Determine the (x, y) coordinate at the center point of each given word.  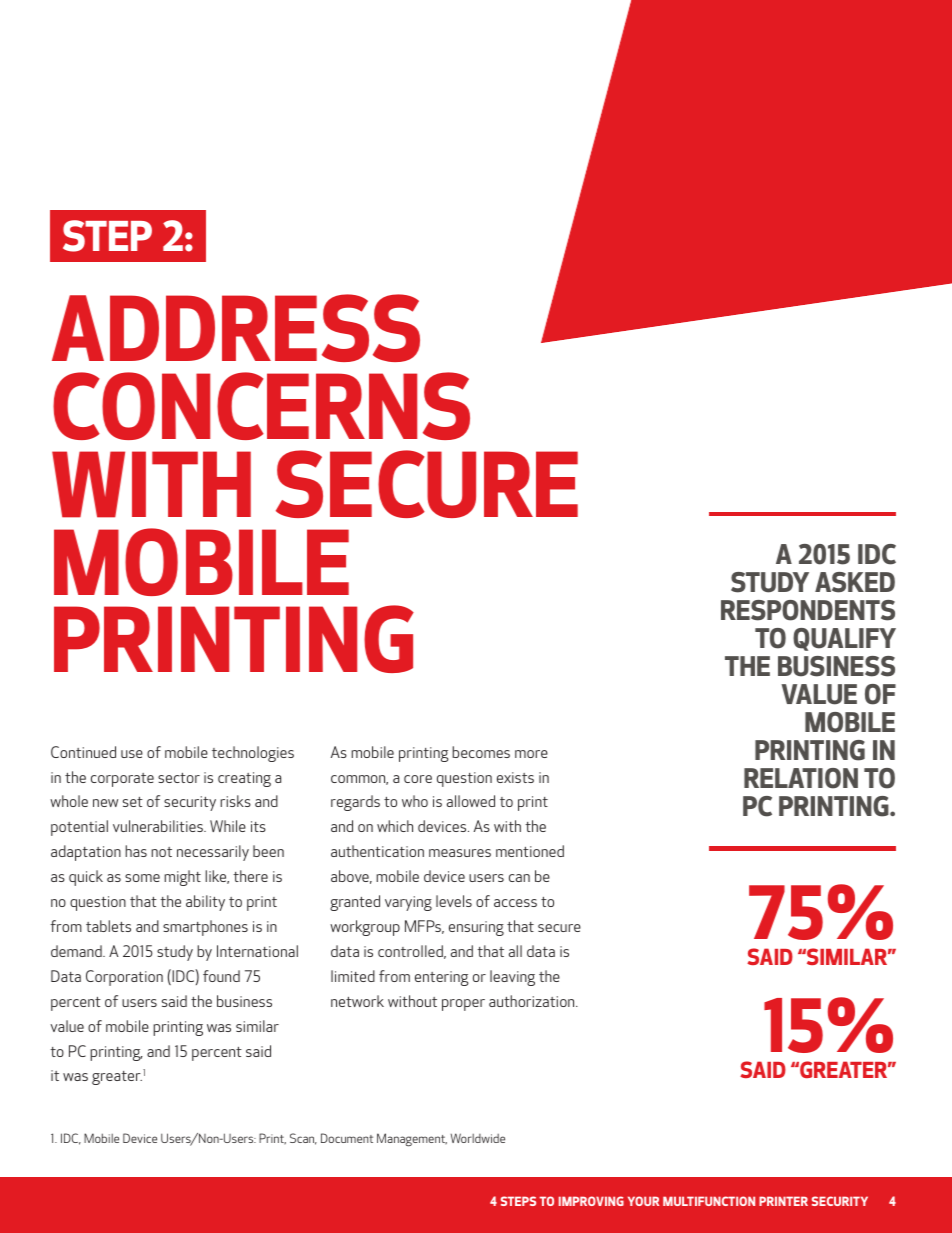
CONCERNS (261, 406)
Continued (83, 752)
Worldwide (478, 1138)
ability (205, 903)
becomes (481, 752)
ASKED (855, 582)
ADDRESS (236, 328)
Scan (303, 1139)
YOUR (643, 1201)
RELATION (801, 778)
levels (454, 901)
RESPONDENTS (808, 610)
